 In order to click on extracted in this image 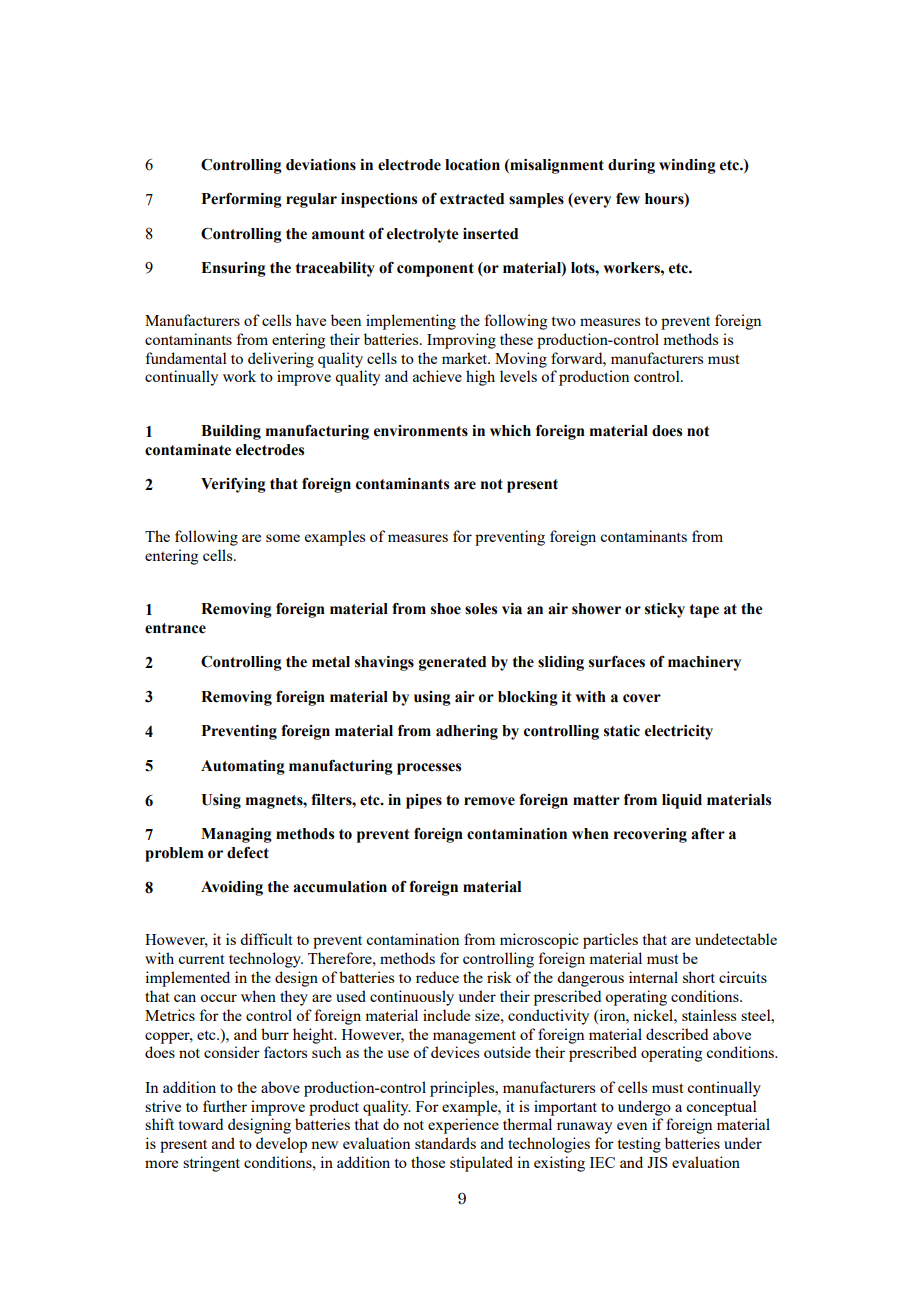, I will do `click(472, 199)`.
